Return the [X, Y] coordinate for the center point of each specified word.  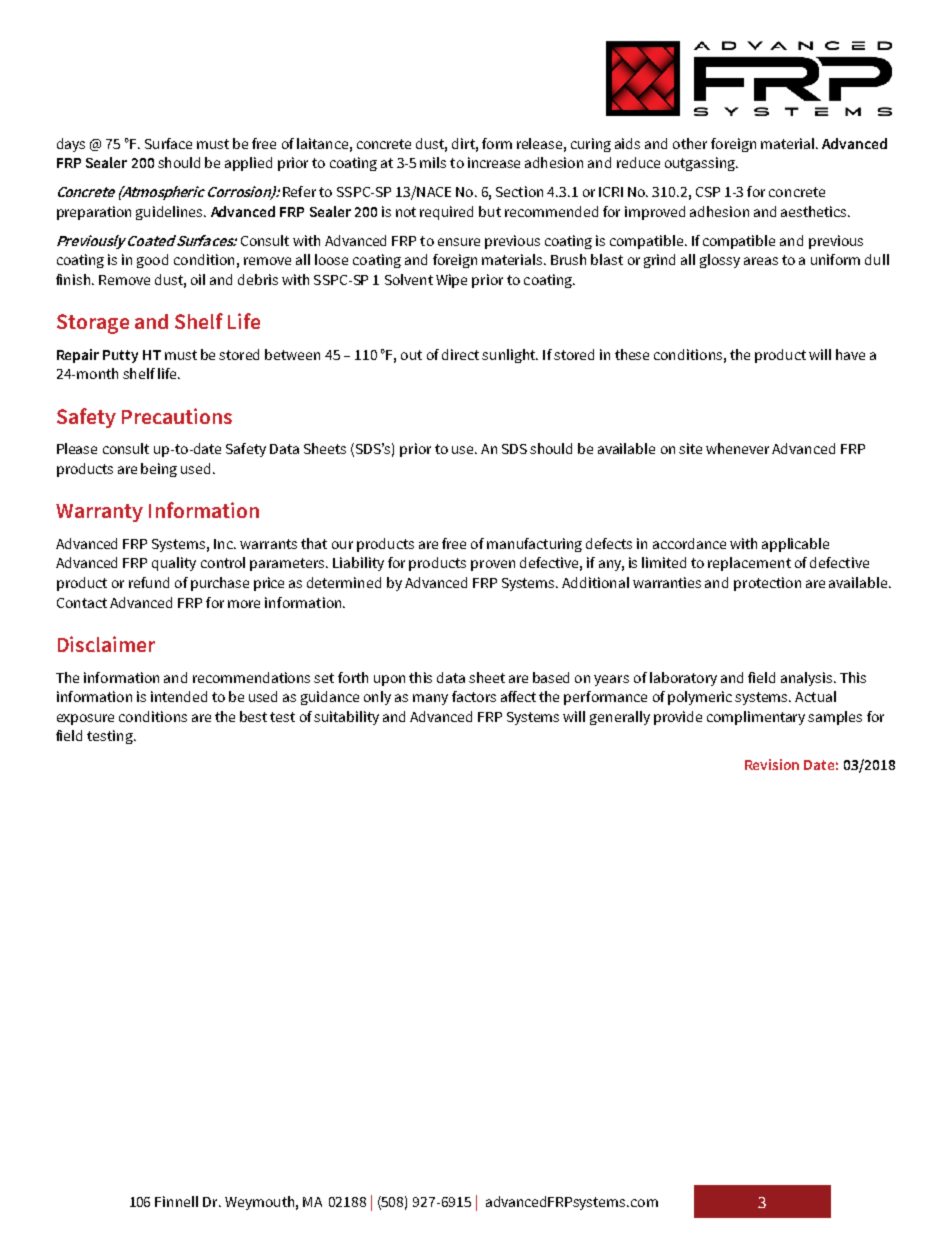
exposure [85, 719]
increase [494, 162]
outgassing [701, 164]
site [690, 448]
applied [248, 164]
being [159, 470]
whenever [737, 448]
